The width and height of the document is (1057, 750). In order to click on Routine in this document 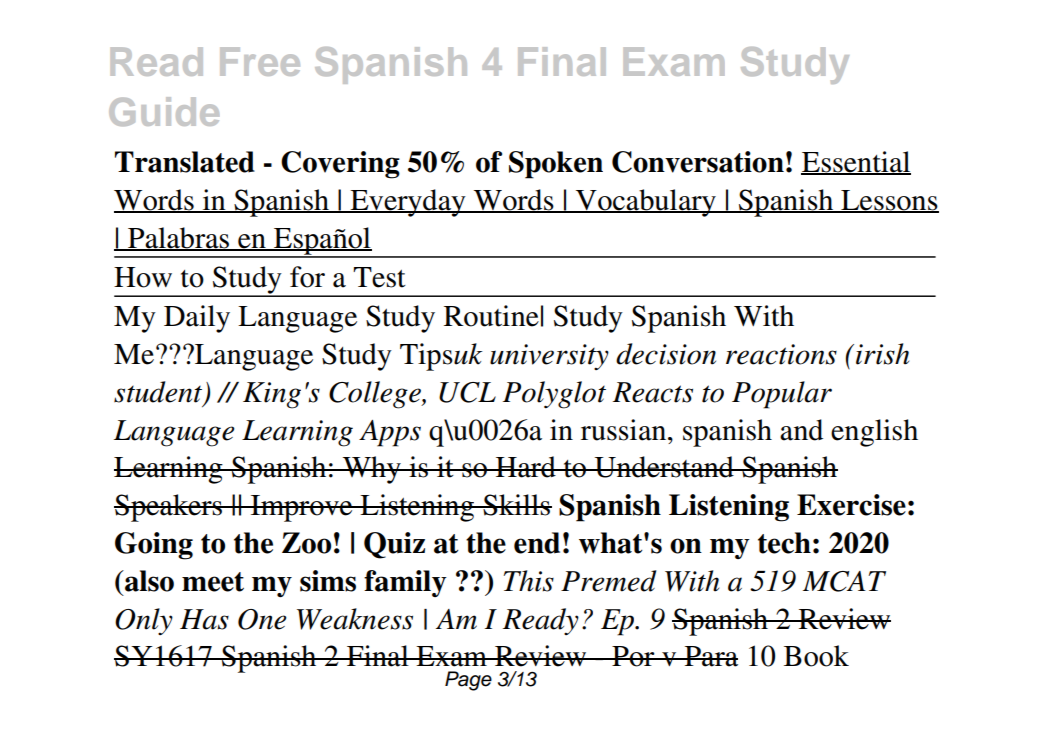, I will do `click(491, 316)`.
